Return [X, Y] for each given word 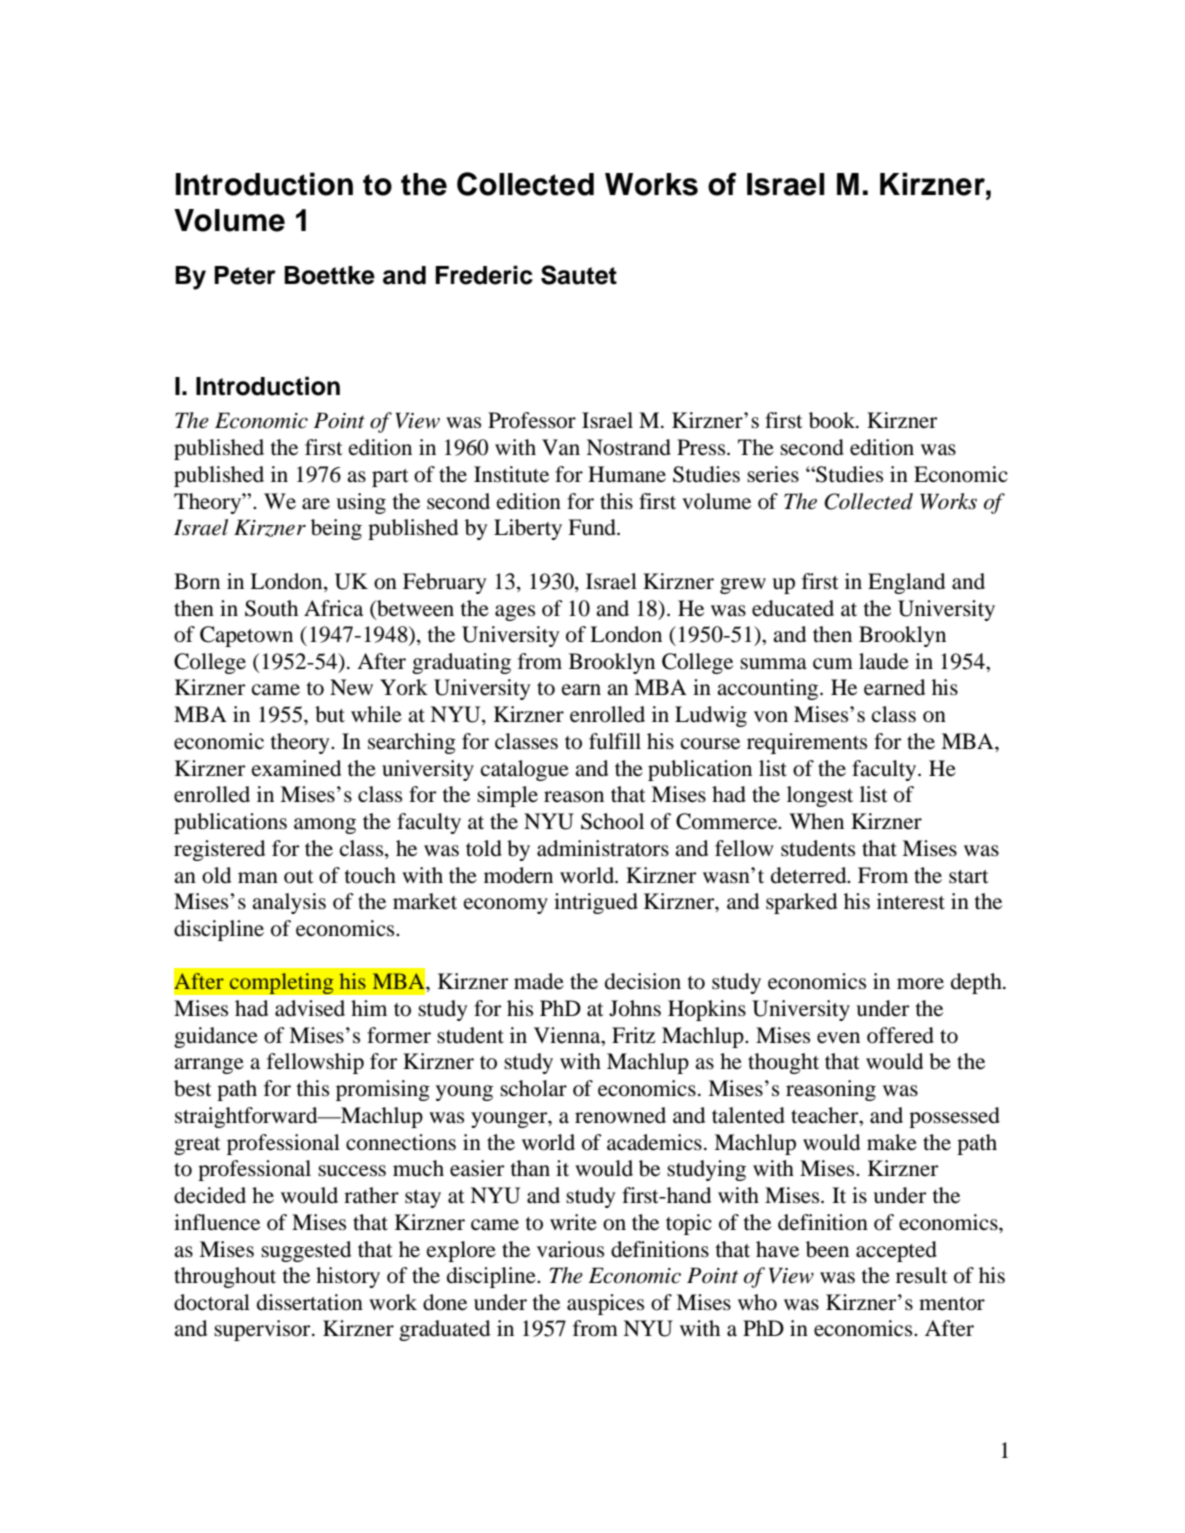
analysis [289, 903]
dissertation [310, 1302]
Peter [245, 275]
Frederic [484, 275]
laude [884, 661]
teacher [826, 1115]
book [833, 420]
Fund [593, 527]
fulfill [615, 741]
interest [911, 901]
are [316, 504]
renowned [620, 1115]
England [906, 583]
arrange [209, 1066]
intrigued [596, 903]
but [330, 714]
